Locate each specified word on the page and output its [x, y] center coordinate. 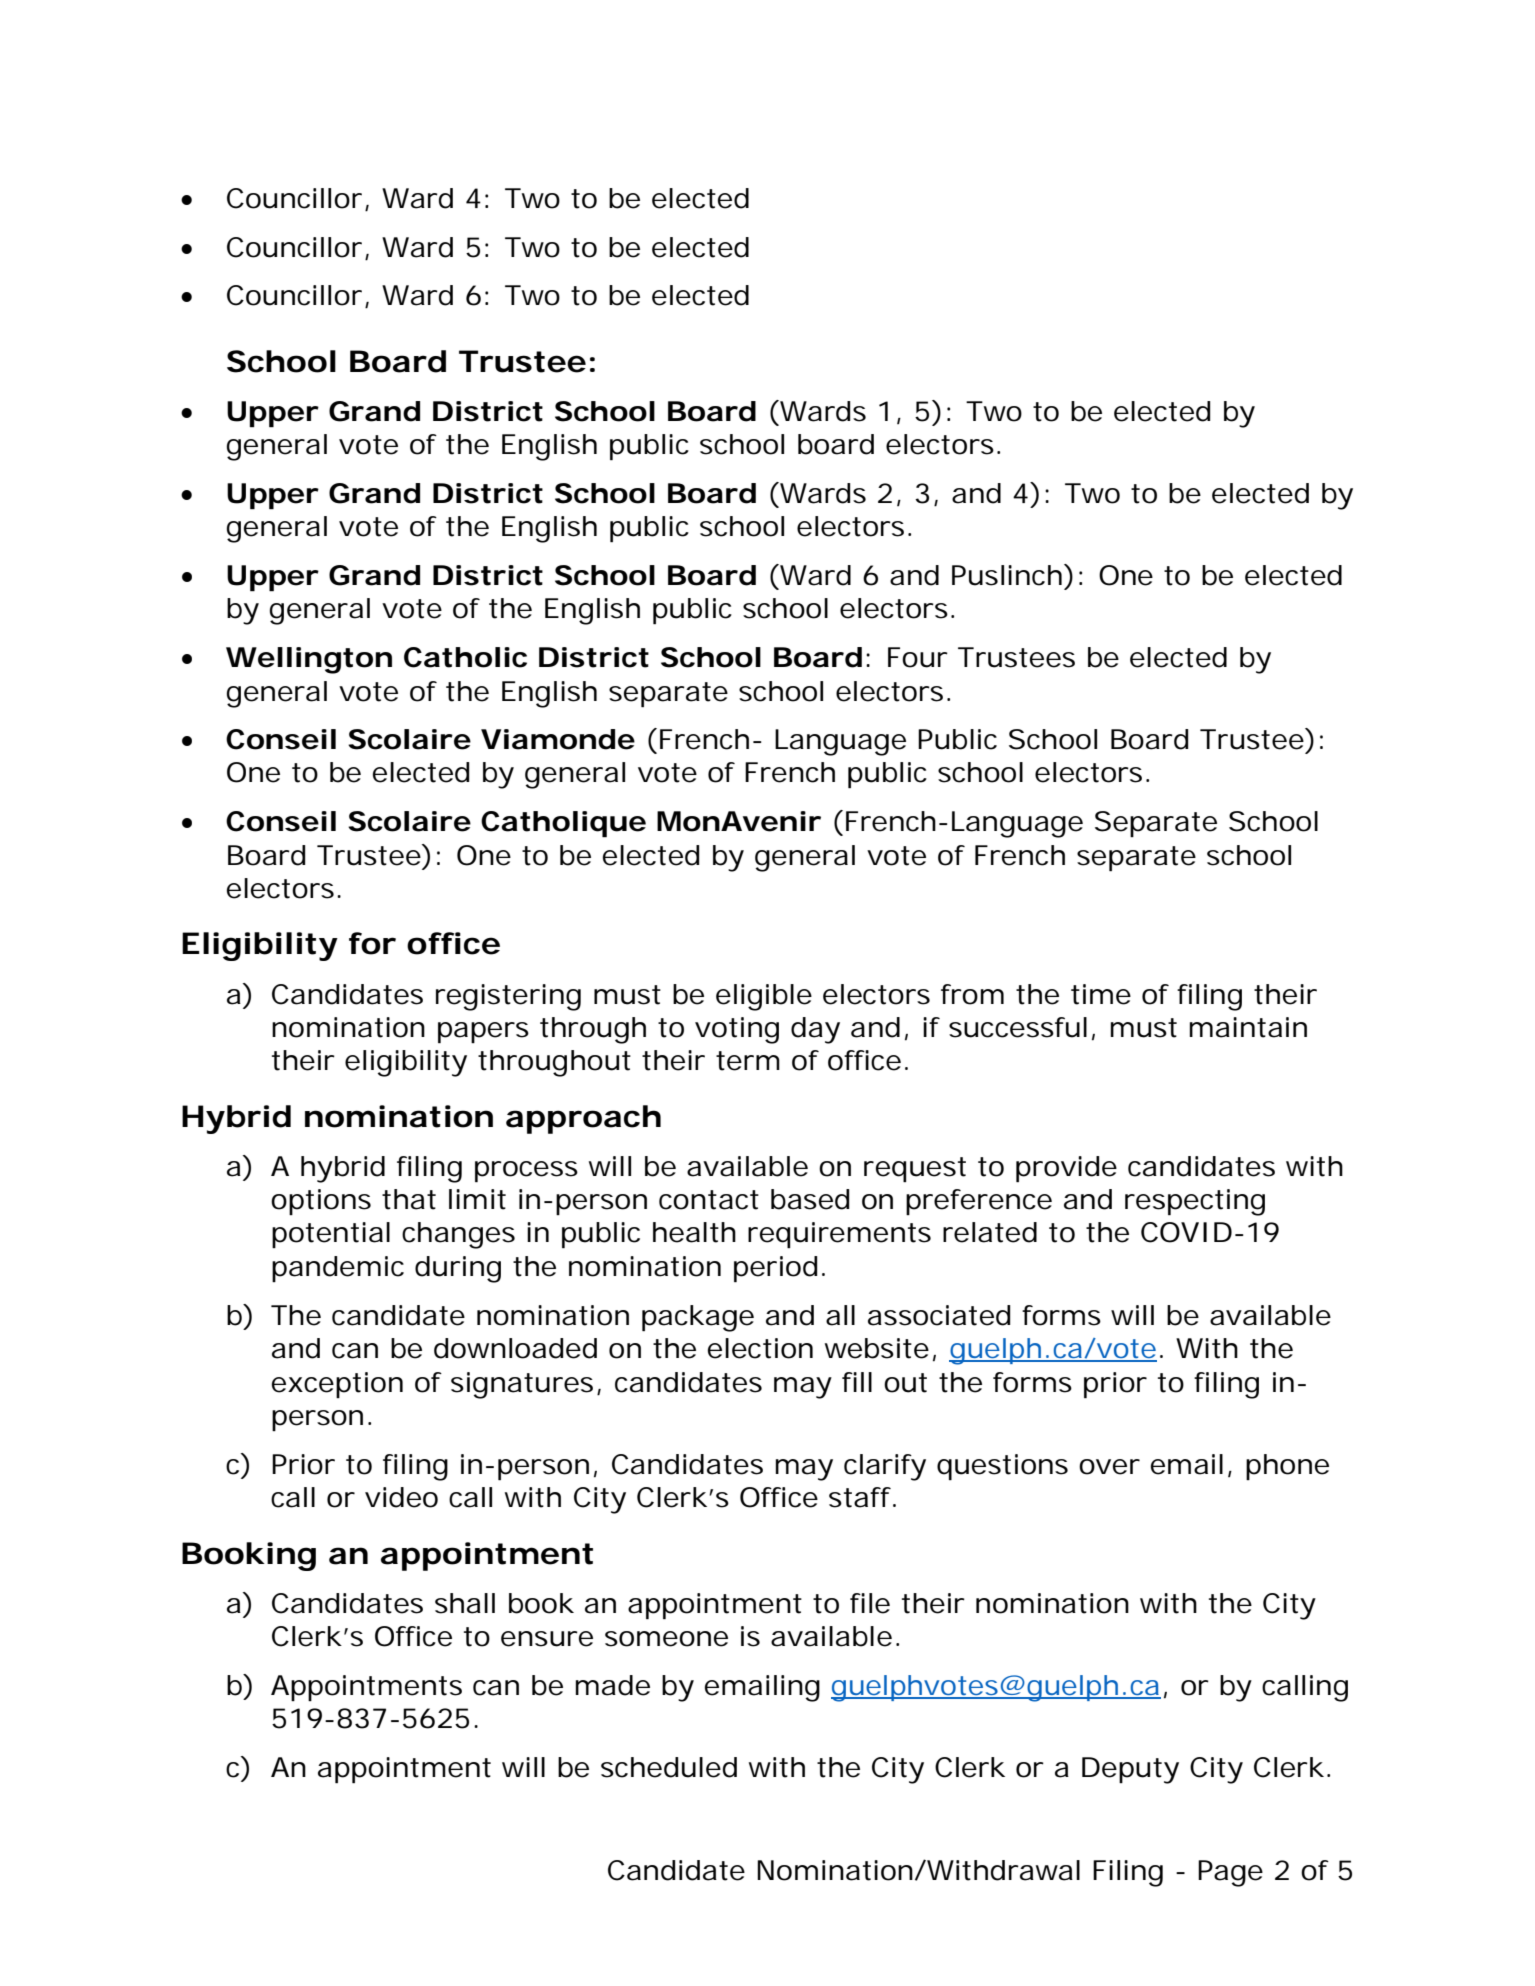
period [775, 1269]
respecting [1195, 1202]
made [613, 1685]
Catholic [465, 657]
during [458, 1269]
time [1101, 994]
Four [918, 657]
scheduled [669, 1767]
